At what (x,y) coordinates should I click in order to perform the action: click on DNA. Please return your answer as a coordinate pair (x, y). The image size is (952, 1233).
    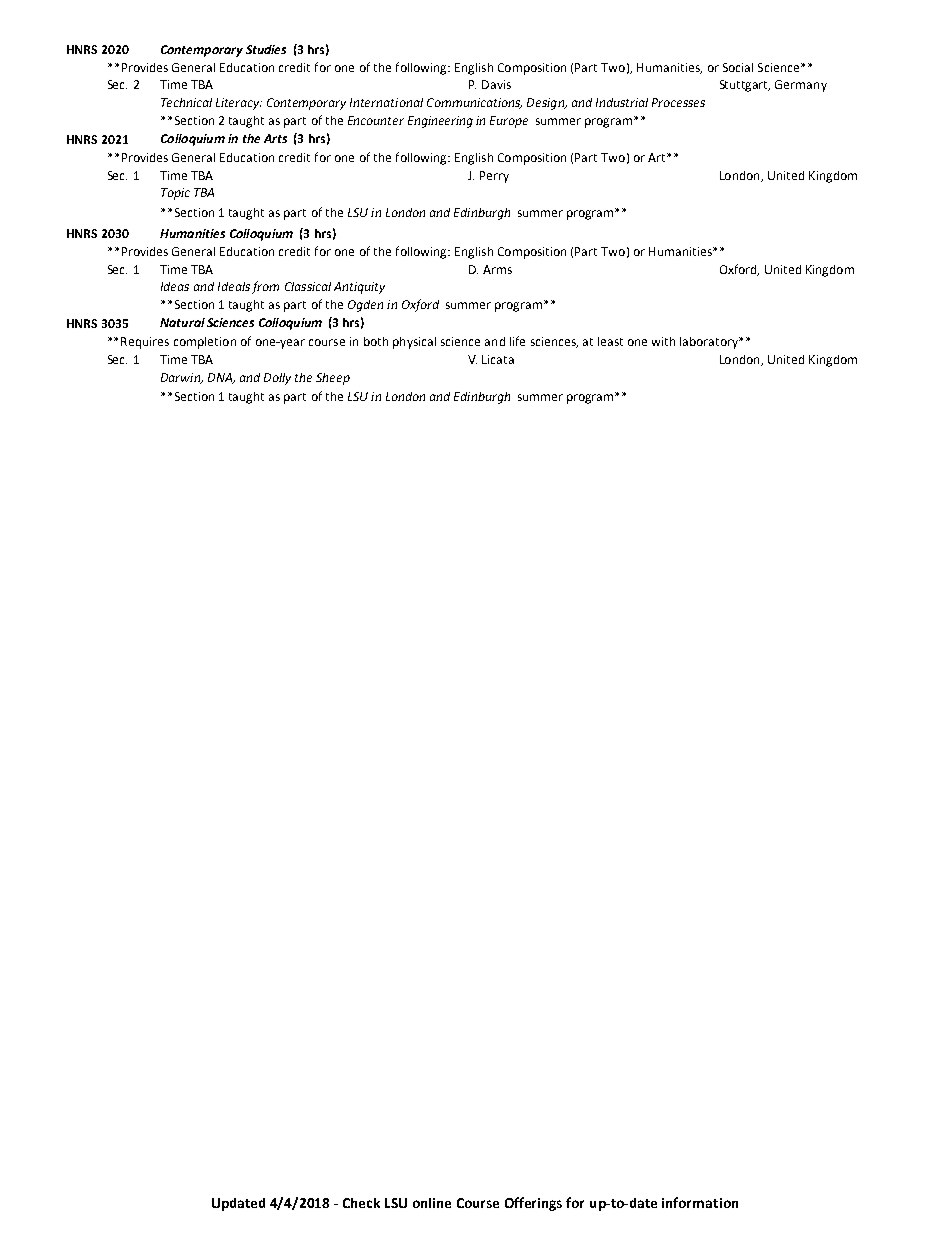
    Looking at the image, I should click on (221, 378).
